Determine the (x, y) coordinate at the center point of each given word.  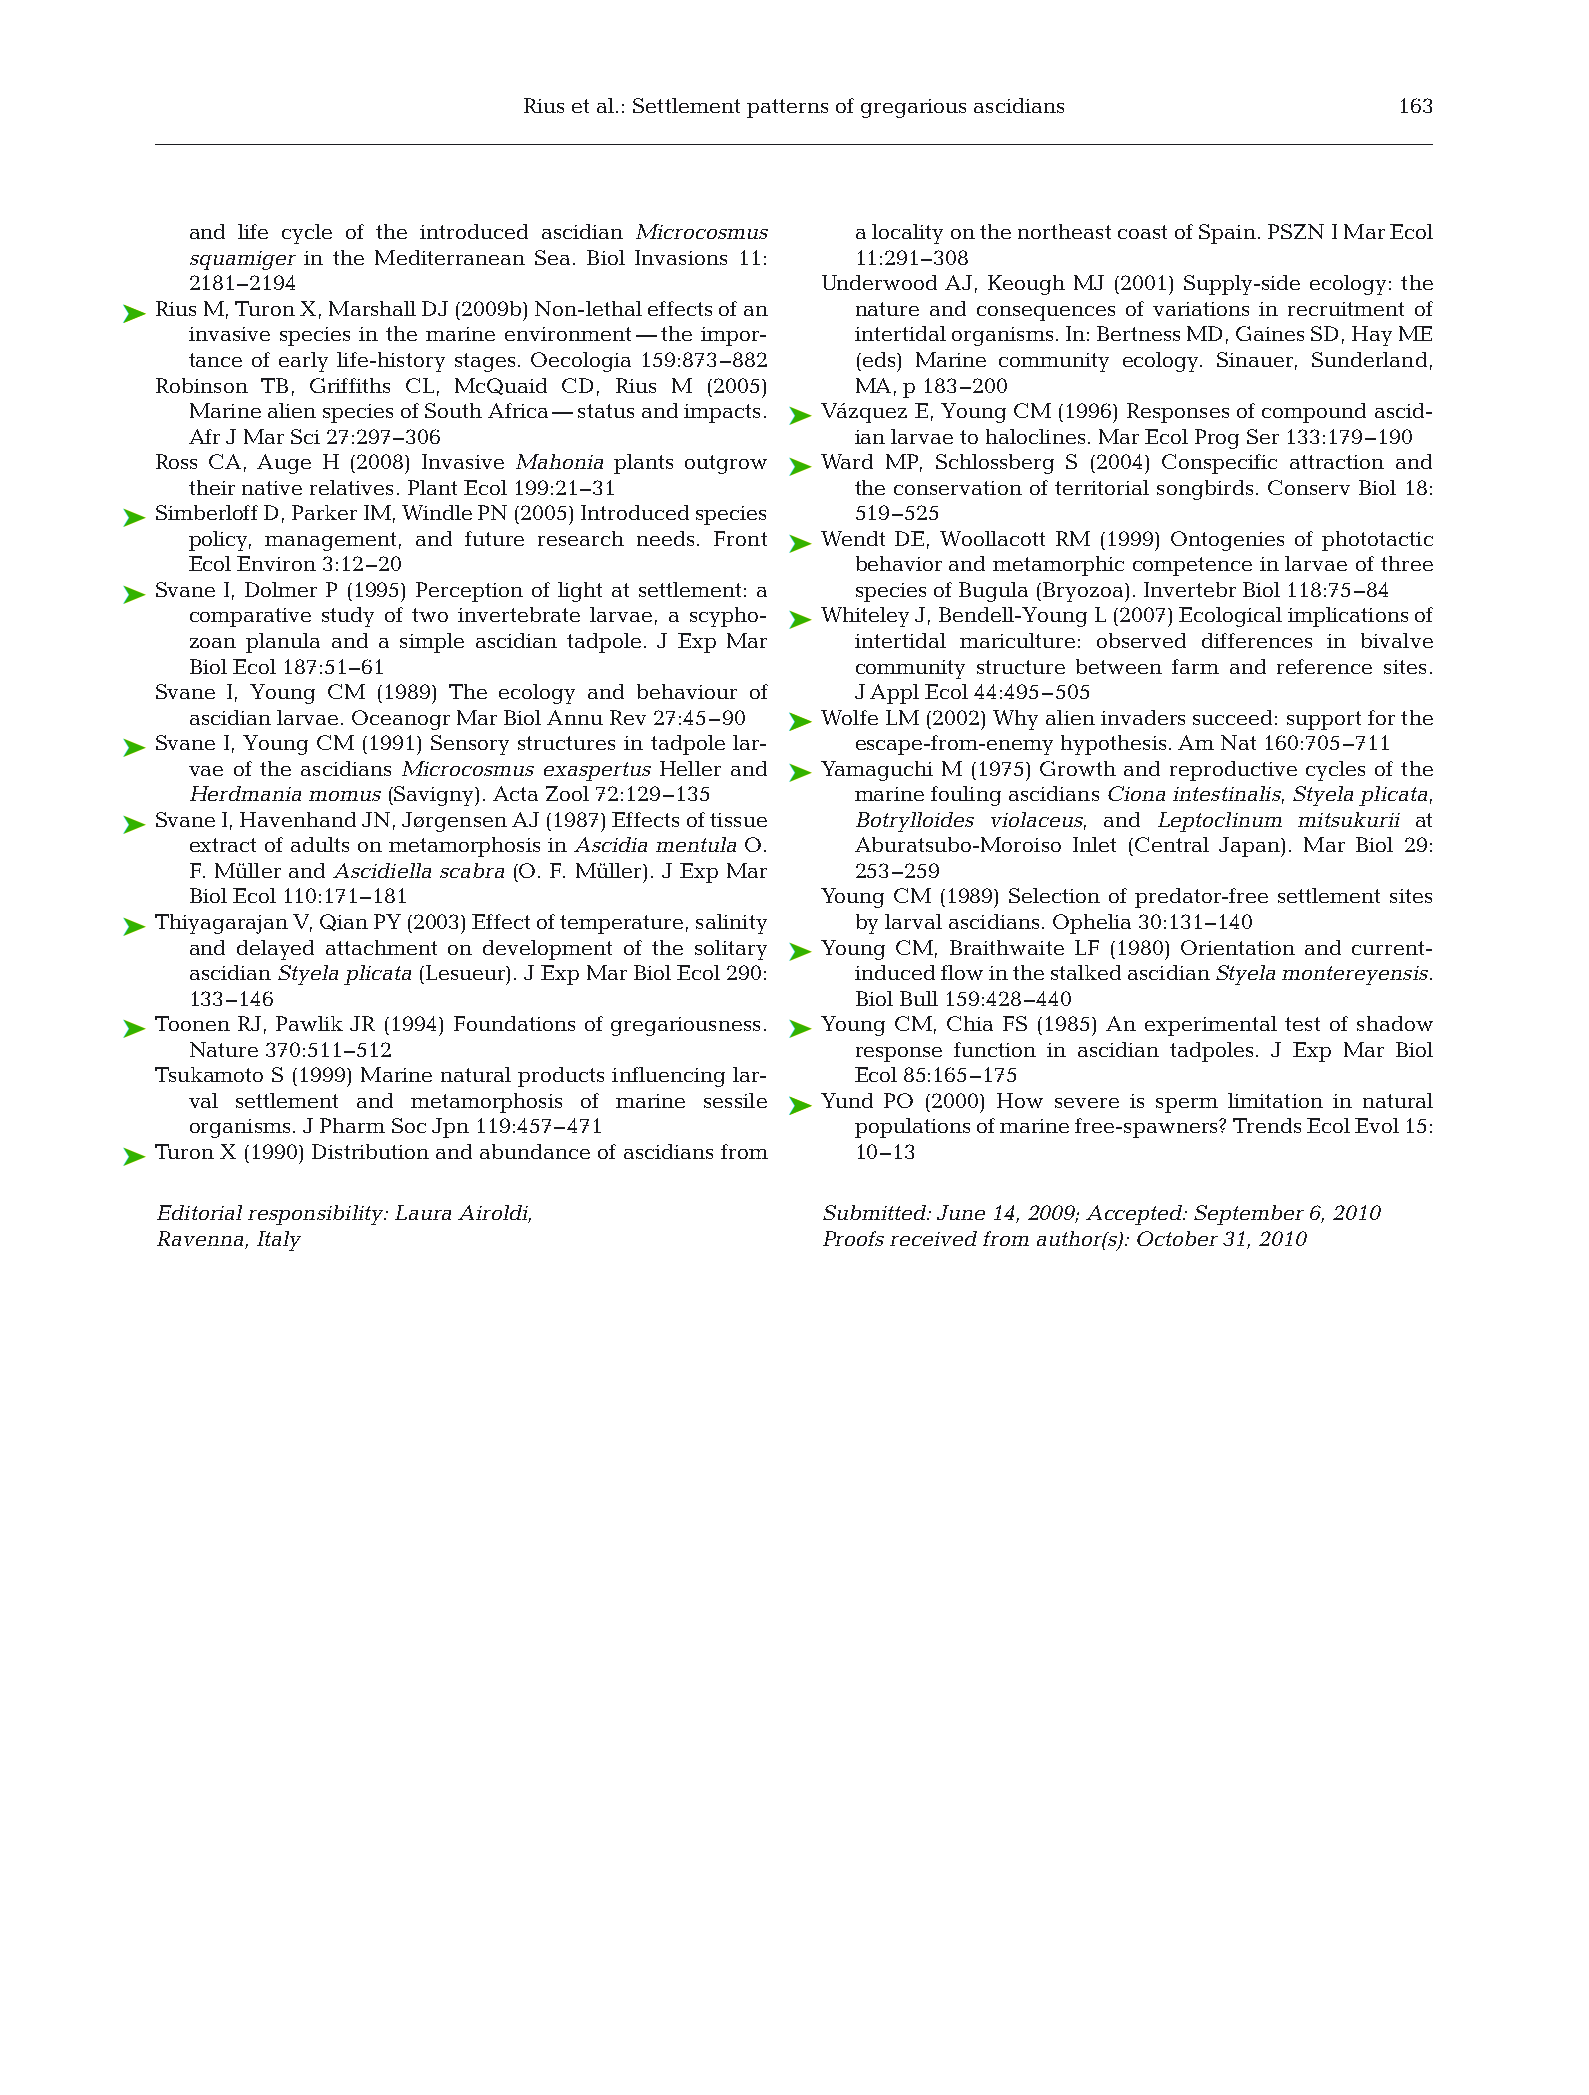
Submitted (876, 1212)
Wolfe (849, 717)
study (348, 617)
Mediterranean (450, 257)
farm (1195, 666)
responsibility (317, 1215)
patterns (787, 108)
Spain (1227, 234)
